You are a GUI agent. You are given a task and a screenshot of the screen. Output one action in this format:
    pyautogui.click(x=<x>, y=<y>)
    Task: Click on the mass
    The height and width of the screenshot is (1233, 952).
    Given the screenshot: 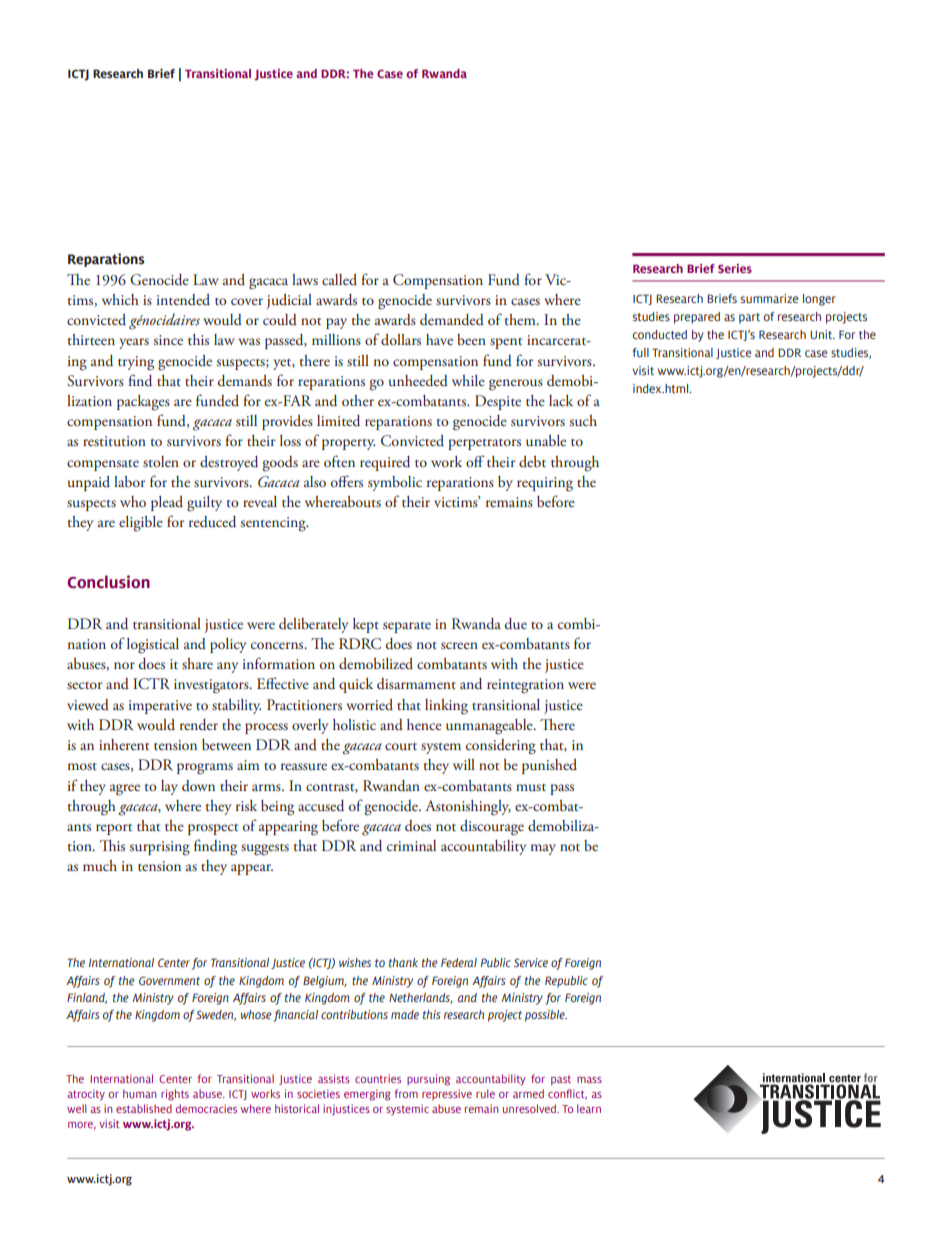 What is the action you would take?
    pyautogui.click(x=589, y=1080)
